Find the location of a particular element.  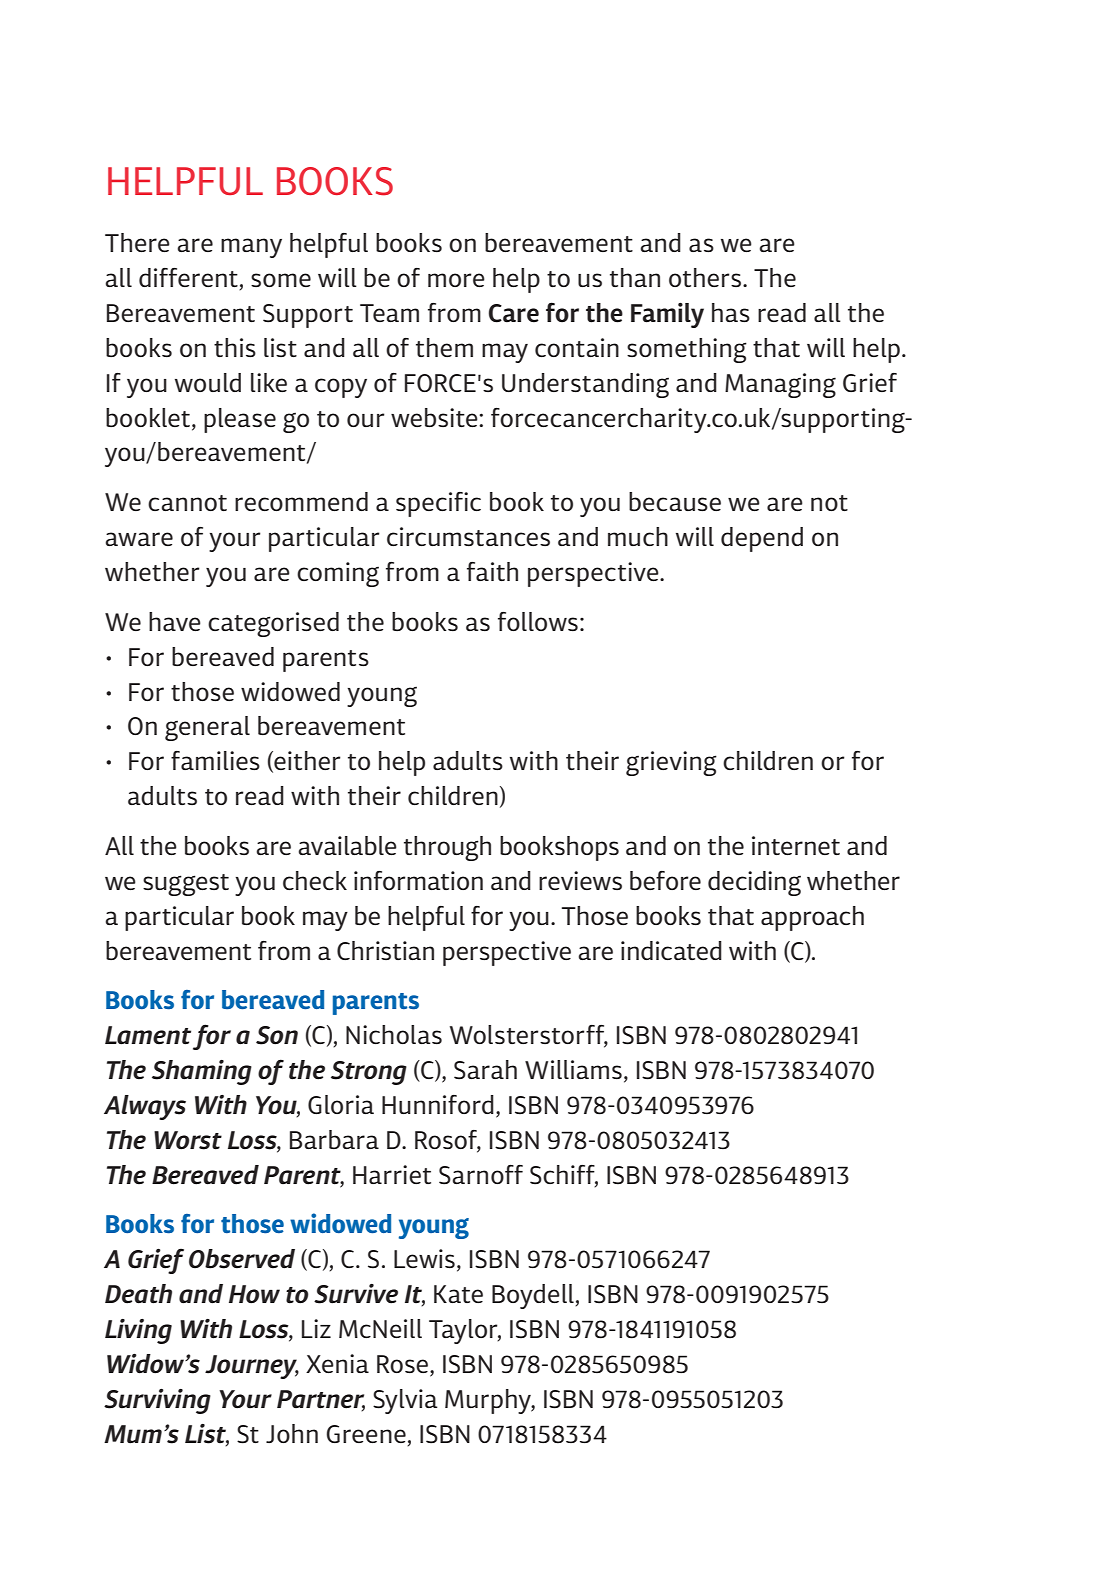

depend is located at coordinates (762, 539).
